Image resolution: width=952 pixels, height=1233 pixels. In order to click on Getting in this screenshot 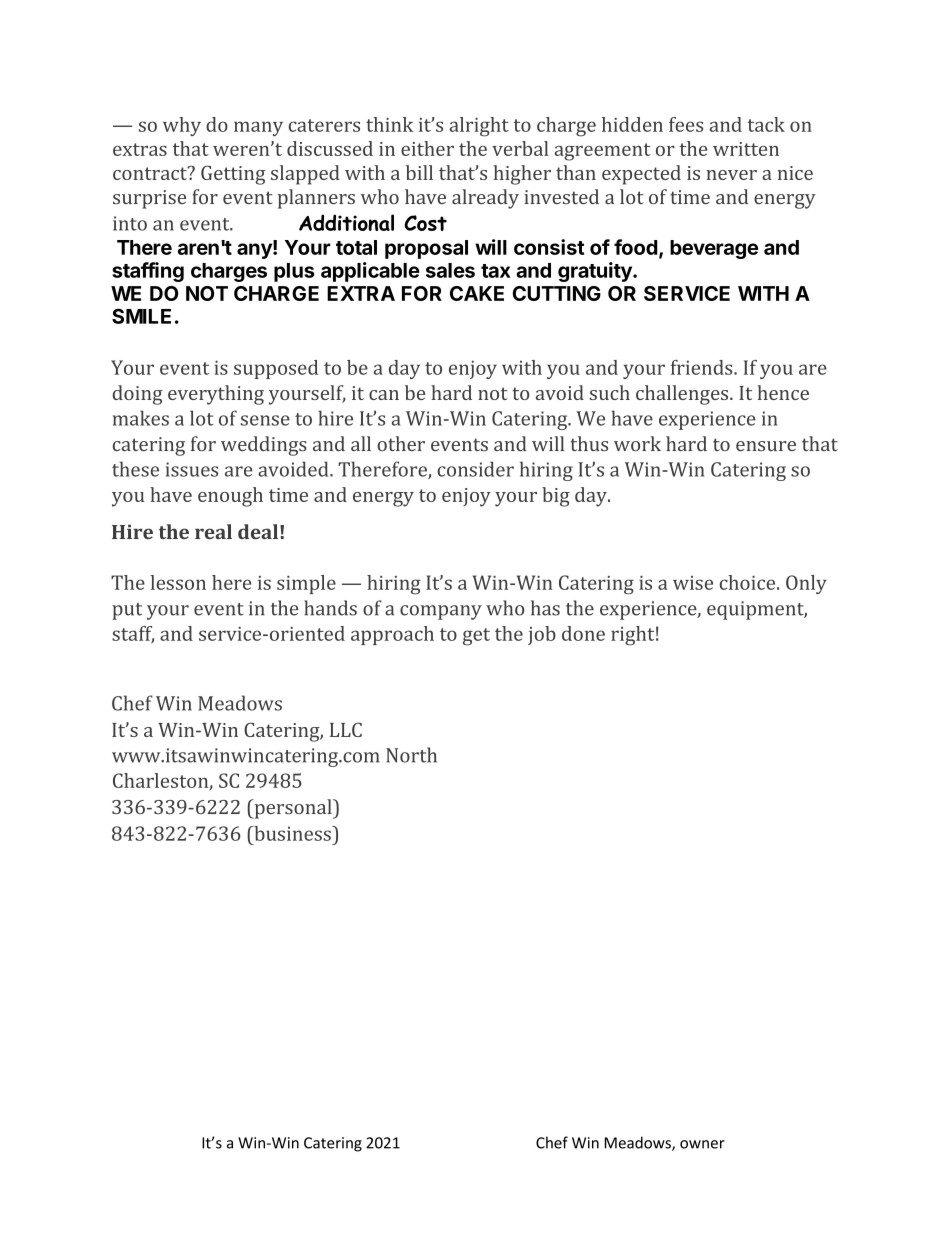, I will do `click(233, 175)`.
